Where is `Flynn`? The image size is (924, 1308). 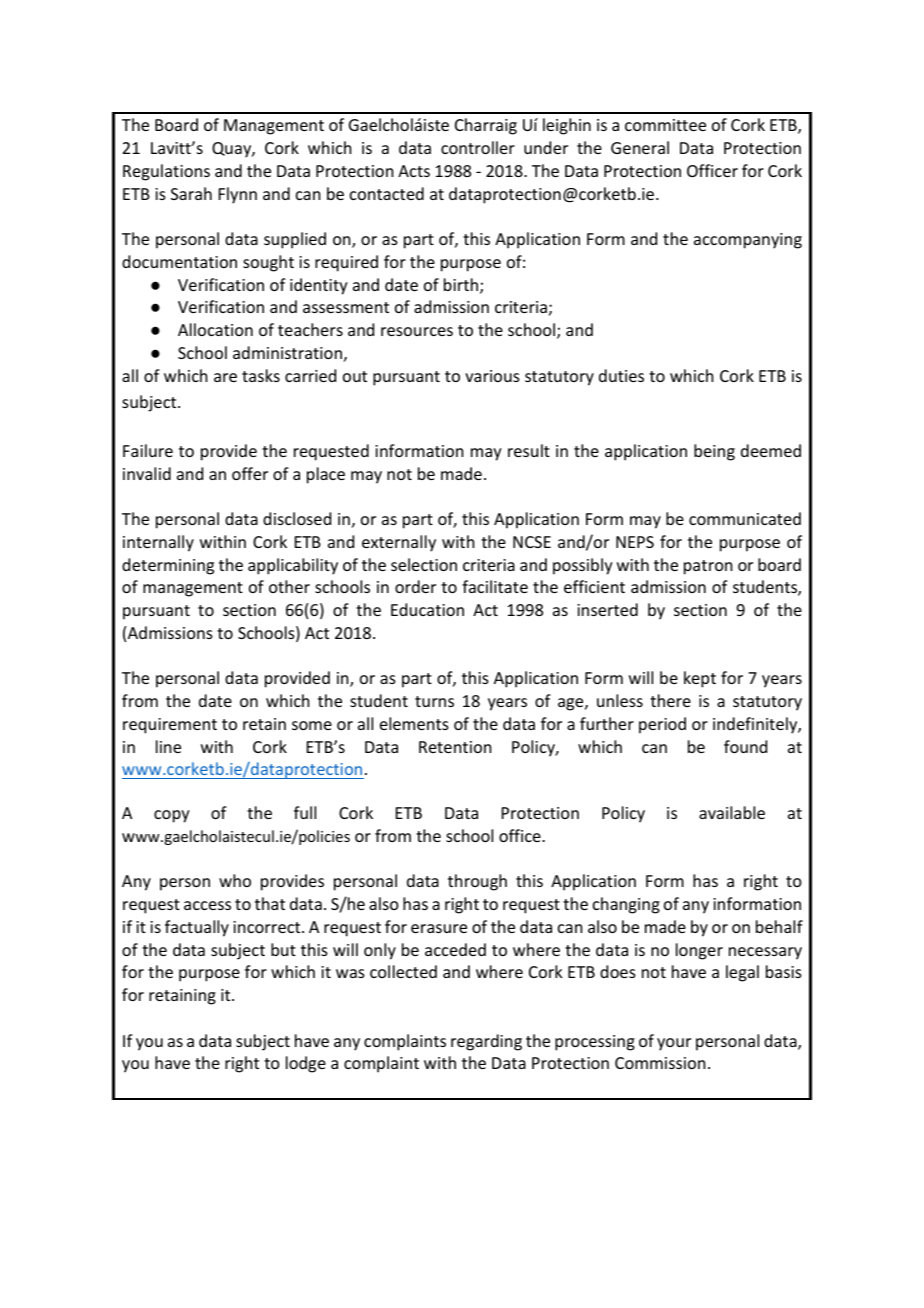
Flynn is located at coordinates (238, 195).
